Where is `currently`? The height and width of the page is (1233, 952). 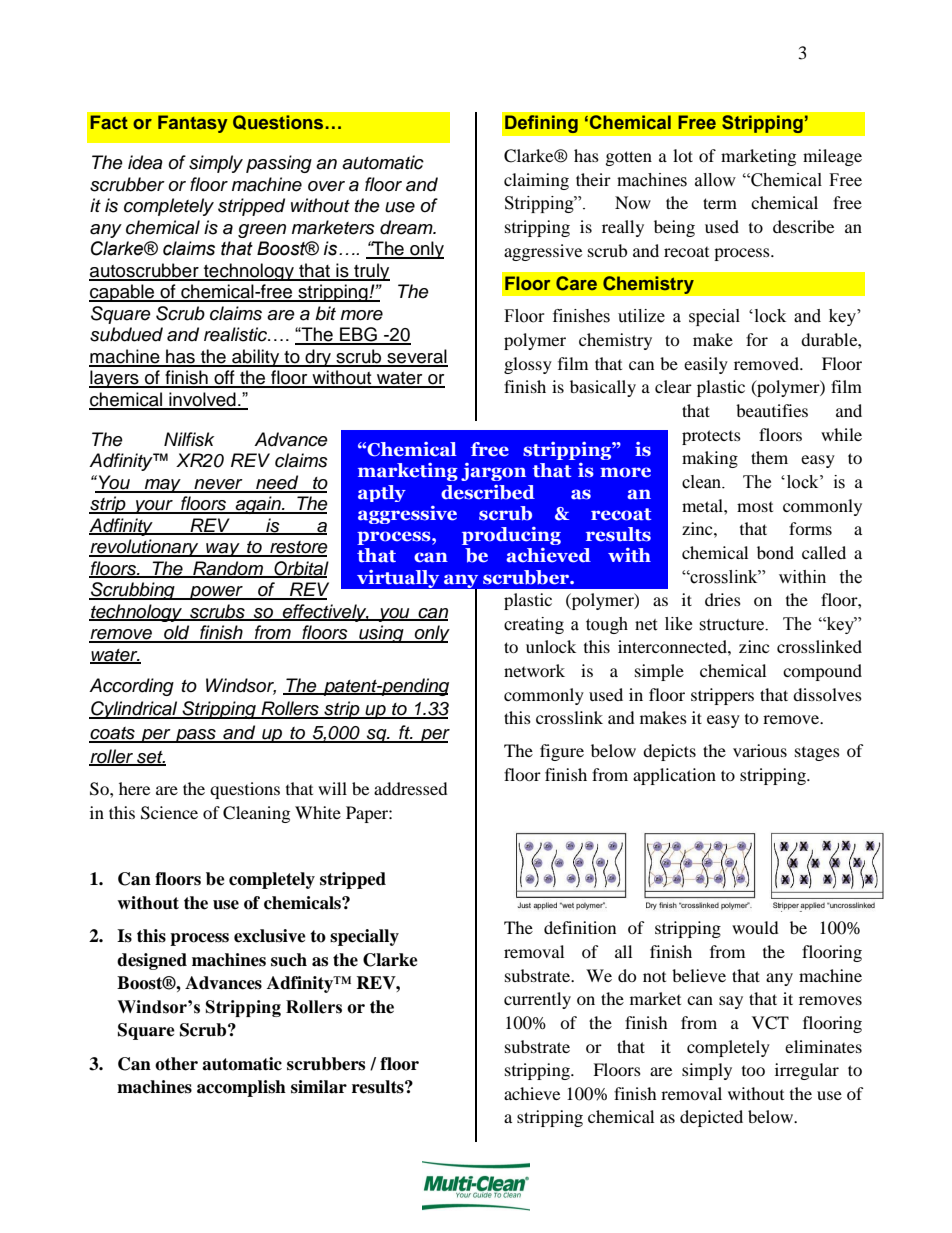
currently is located at coordinates (537, 1000).
